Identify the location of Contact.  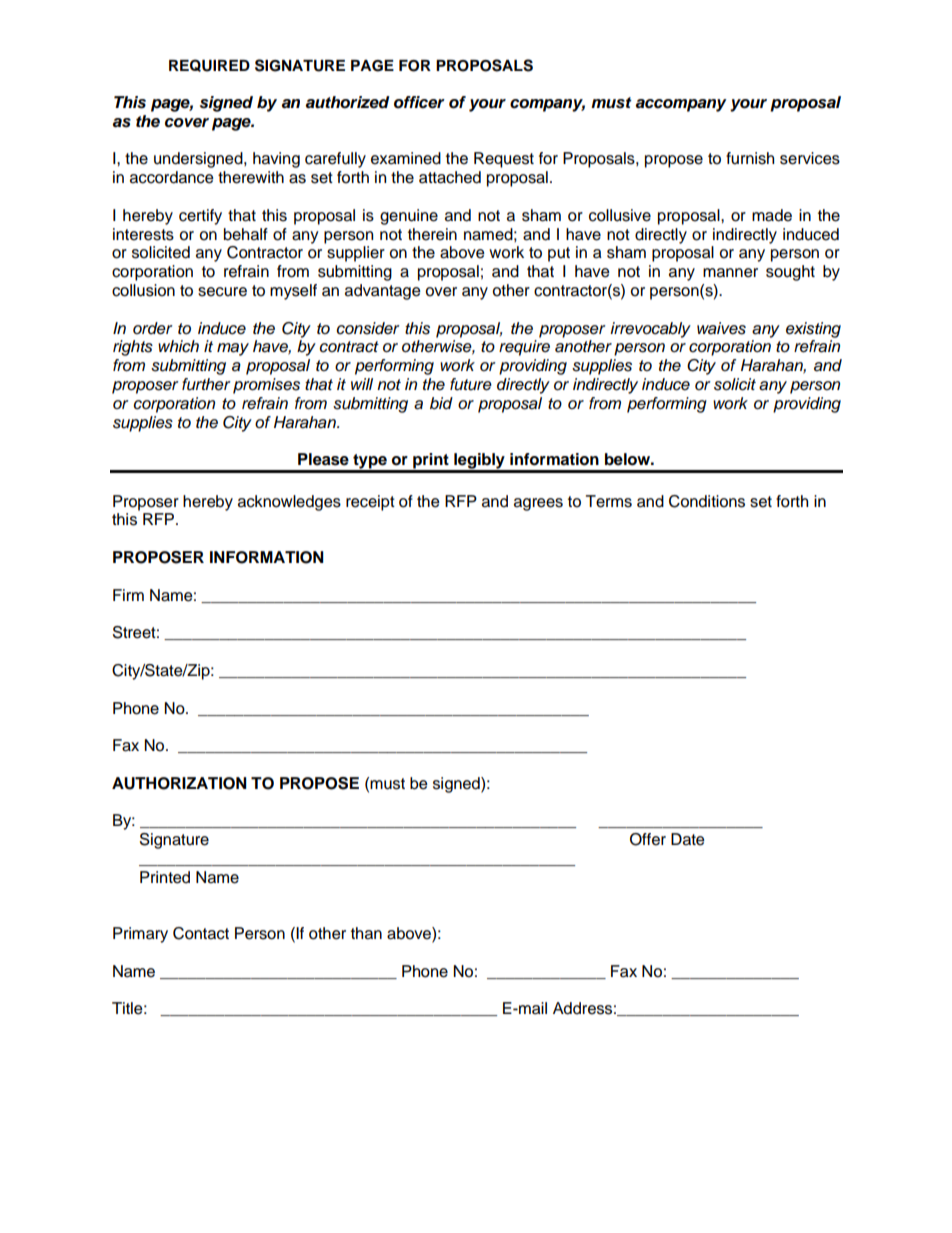
(201, 933).
